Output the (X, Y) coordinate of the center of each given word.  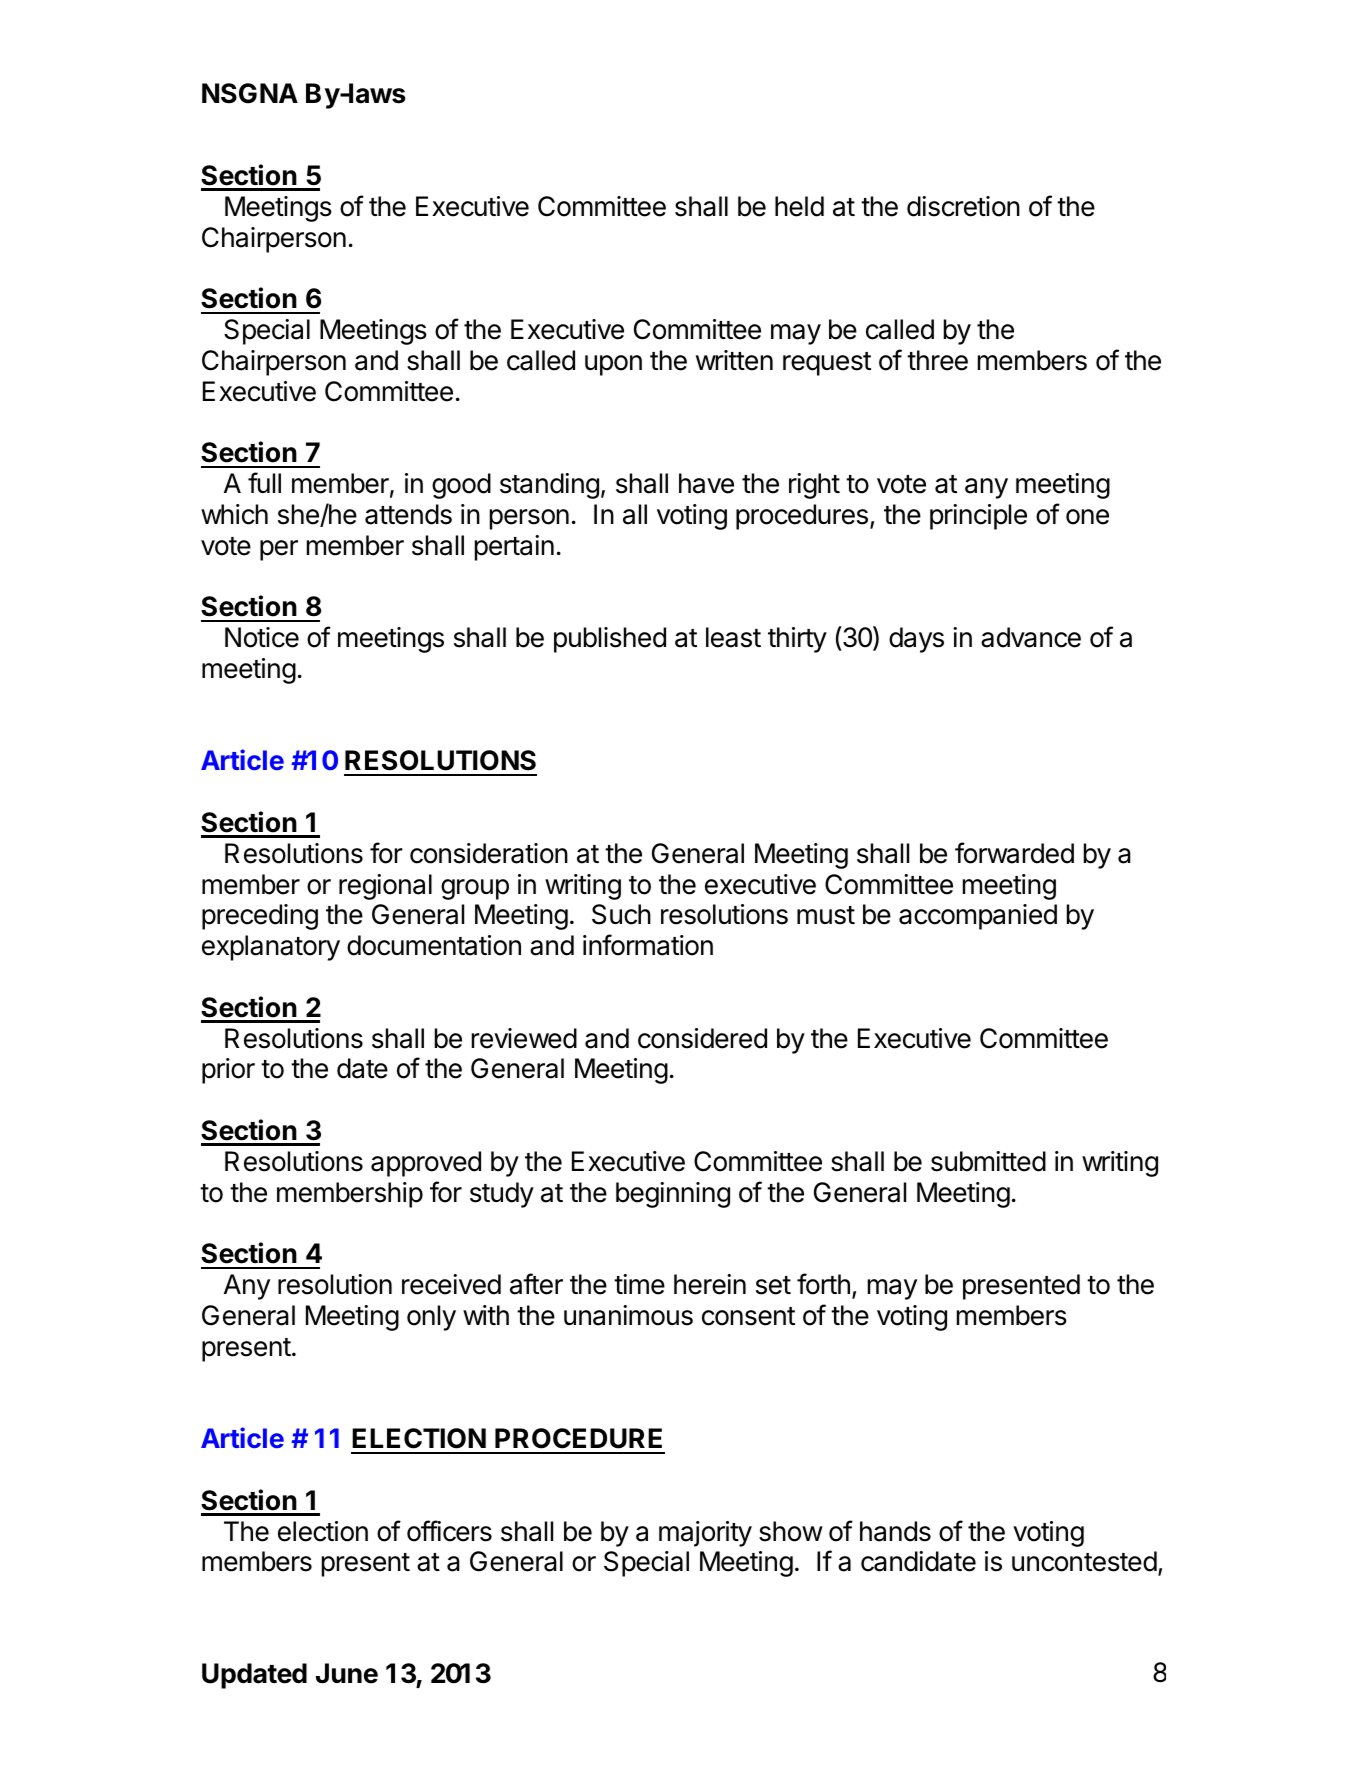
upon (613, 365)
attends (408, 514)
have (706, 483)
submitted (988, 1161)
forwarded (1014, 853)
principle (978, 517)
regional (385, 887)
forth (823, 1284)
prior (228, 1071)
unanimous (628, 1315)
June (347, 1673)
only (431, 1318)
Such (621, 914)
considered (702, 1038)
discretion (963, 206)
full (264, 482)
